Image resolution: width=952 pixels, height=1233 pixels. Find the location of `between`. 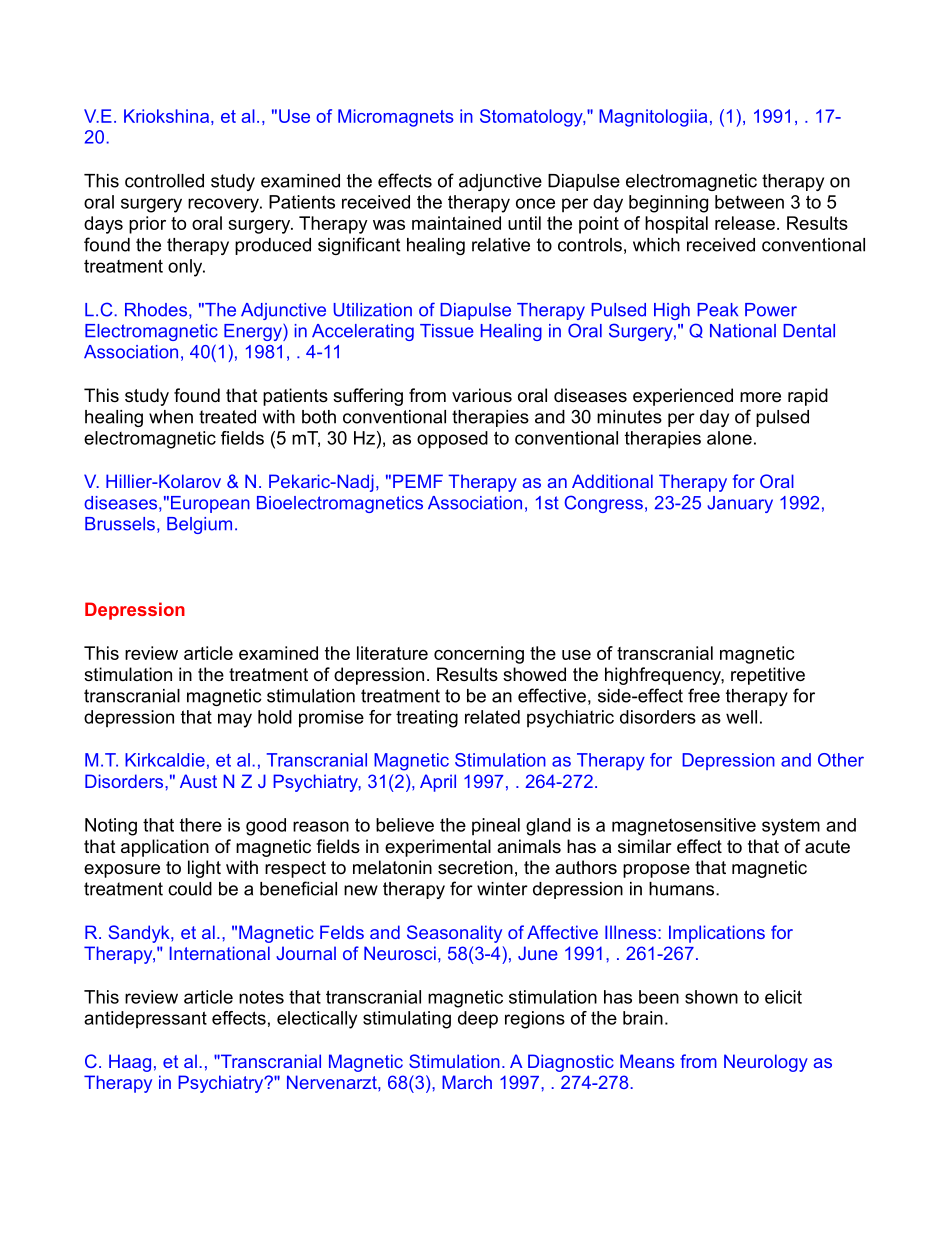

between is located at coordinates (749, 202).
